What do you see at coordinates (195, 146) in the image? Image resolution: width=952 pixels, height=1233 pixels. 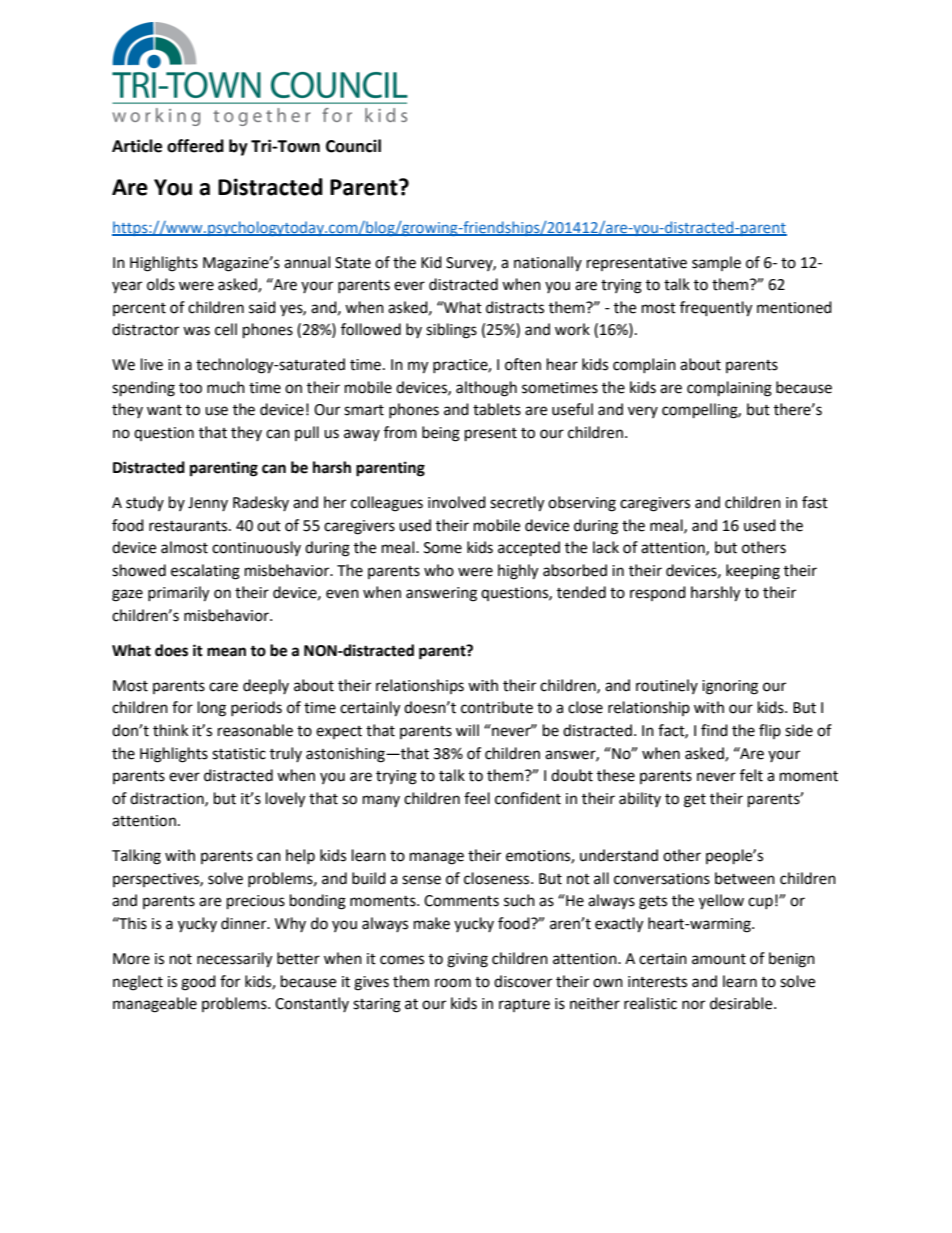 I see `offered` at bounding box center [195, 146].
